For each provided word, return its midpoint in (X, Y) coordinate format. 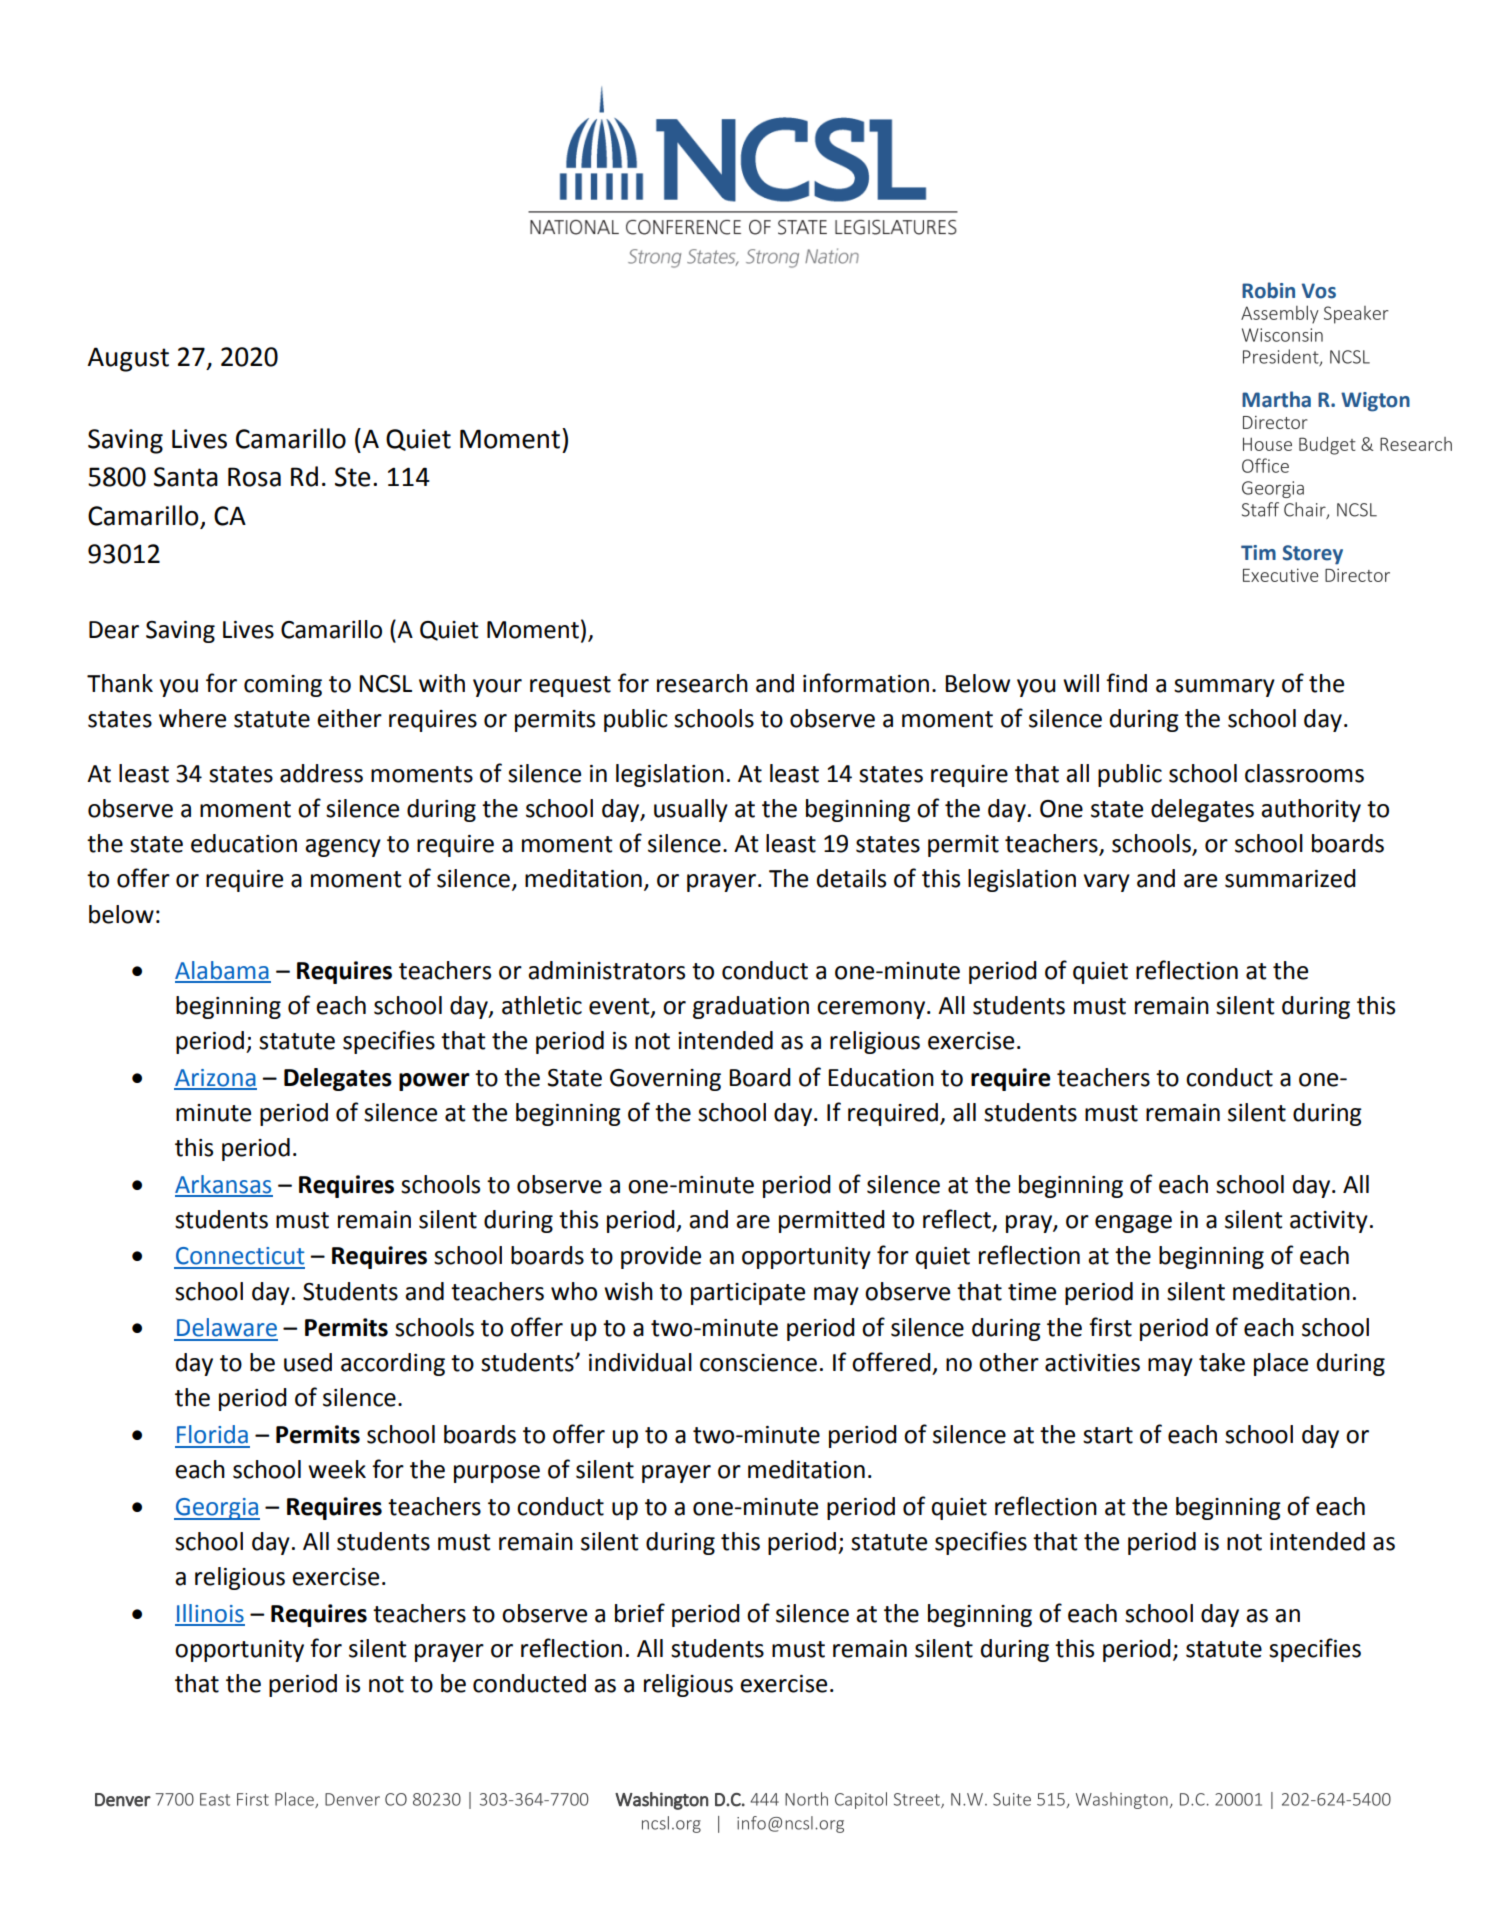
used (308, 1362)
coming (283, 686)
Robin (1268, 290)
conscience (758, 1363)
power (434, 1082)
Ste (353, 477)
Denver (123, 1800)
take (1222, 1362)
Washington (661, 1801)
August (128, 359)
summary (1224, 688)
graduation (751, 1007)
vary (1107, 883)
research (702, 683)
